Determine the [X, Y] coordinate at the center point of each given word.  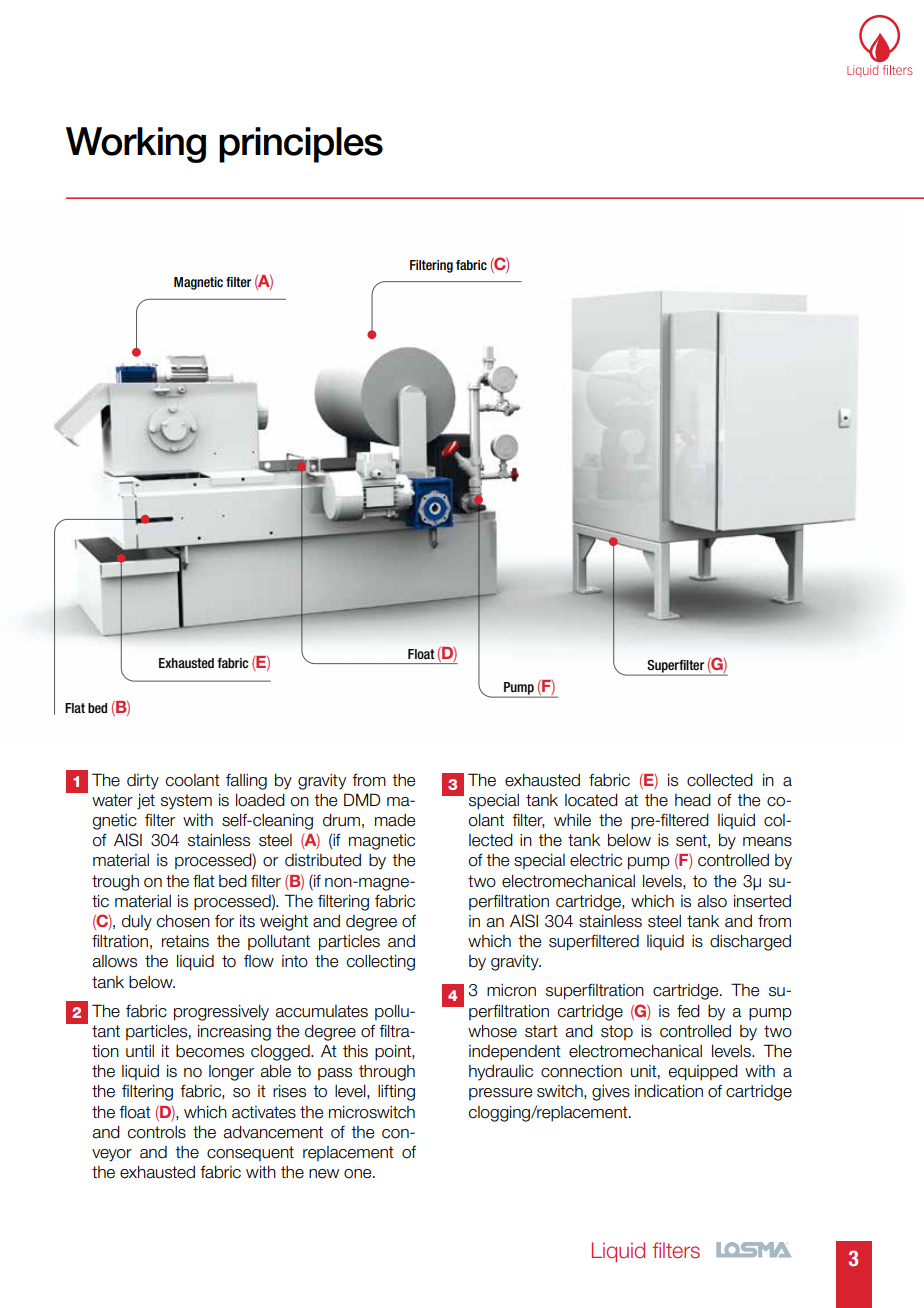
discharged [750, 943]
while [572, 820]
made [395, 820]
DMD [362, 799]
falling [246, 782]
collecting [381, 963]
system [186, 802]
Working [136, 145]
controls [157, 1132]
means [767, 842]
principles [301, 145]
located [591, 800]
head [693, 800]
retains [185, 941]
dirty [143, 782]
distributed [323, 860]
